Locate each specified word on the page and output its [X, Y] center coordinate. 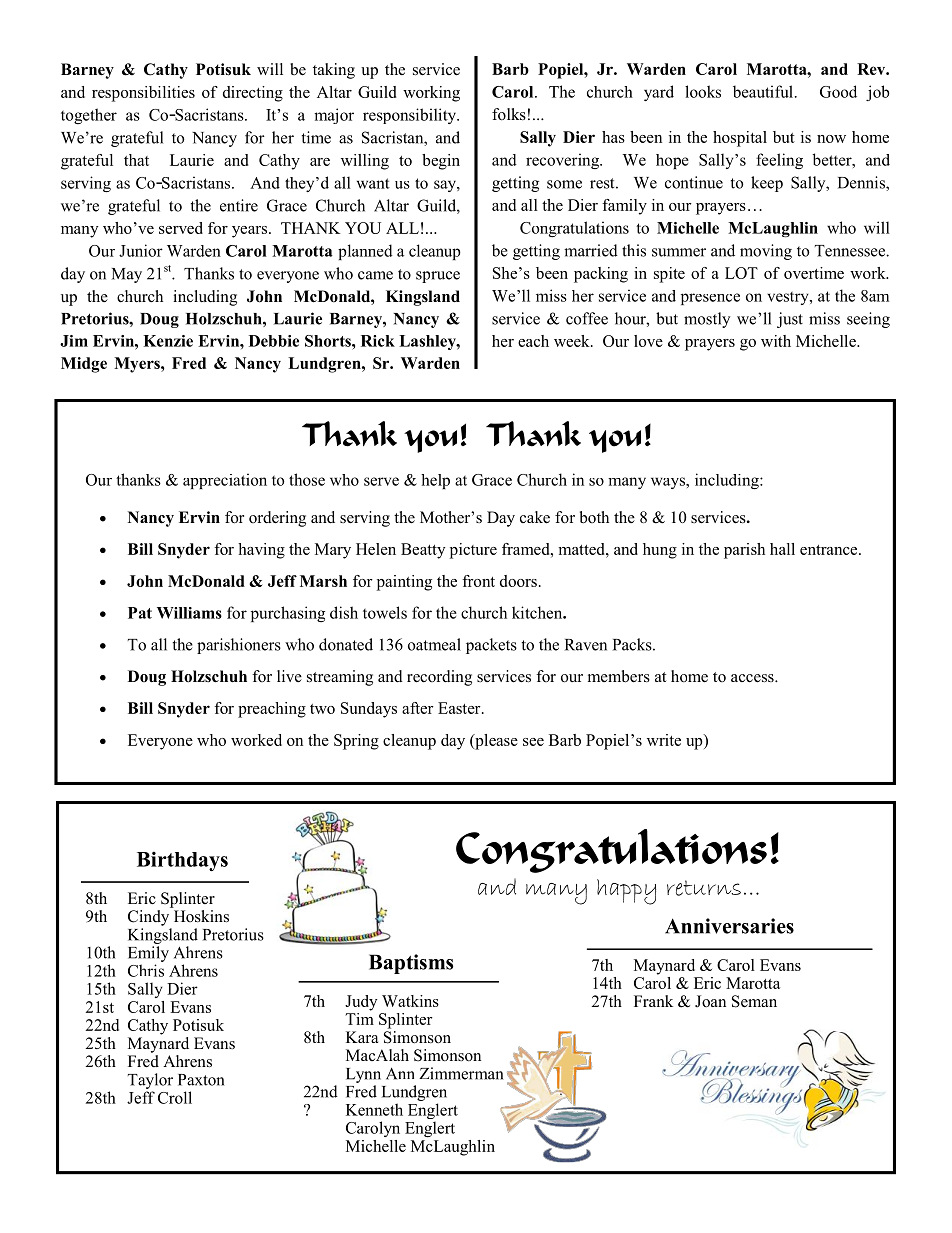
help [435, 481]
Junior [141, 250]
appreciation [225, 481]
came [375, 275]
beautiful [763, 91]
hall [782, 549]
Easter [460, 708]
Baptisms [411, 964]
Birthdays [182, 861]
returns [704, 888]
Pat [140, 613]
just [790, 320]
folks [509, 114]
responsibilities [143, 94]
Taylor [150, 1081]
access [753, 678]
